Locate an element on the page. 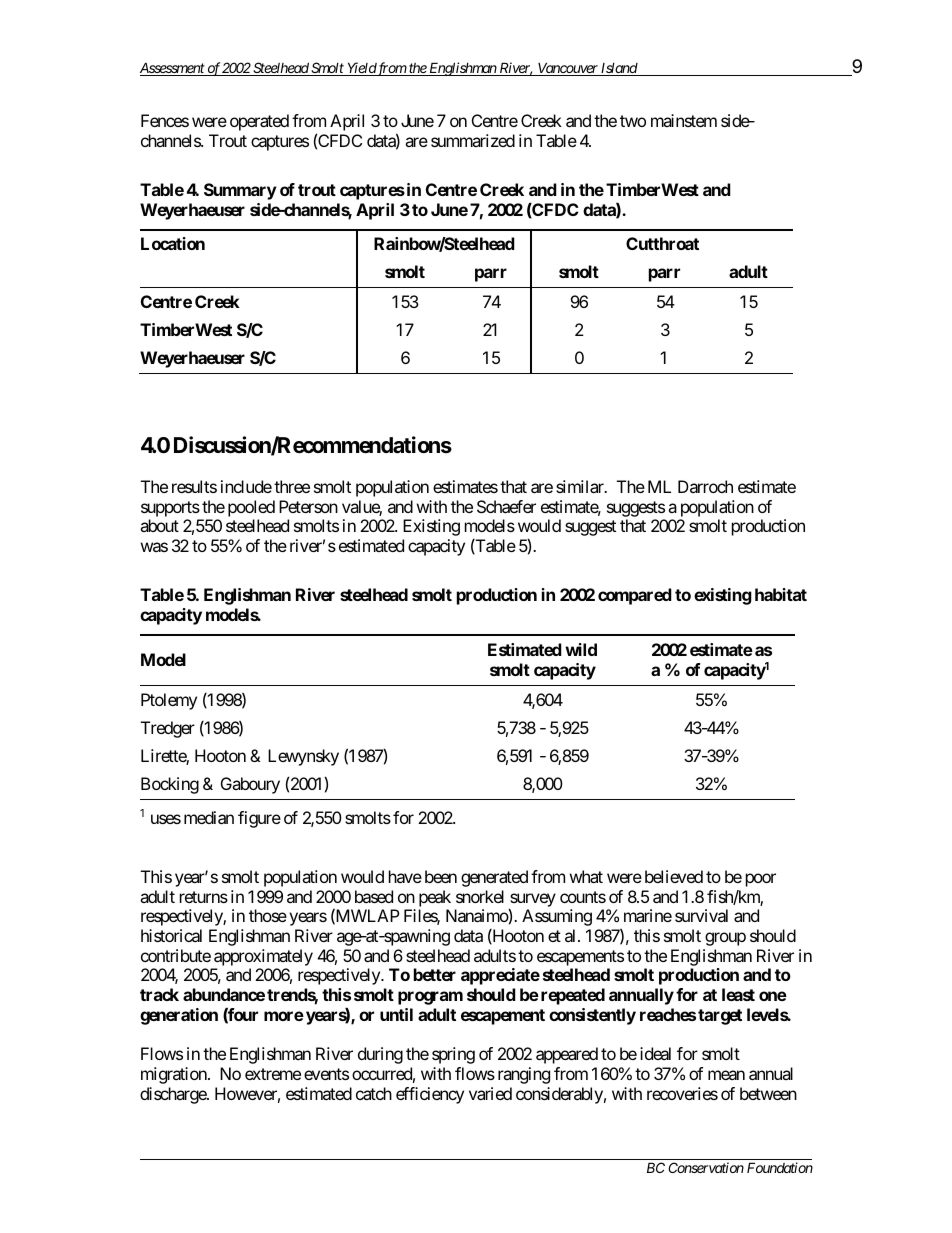  discharge is located at coordinates (174, 1095).
